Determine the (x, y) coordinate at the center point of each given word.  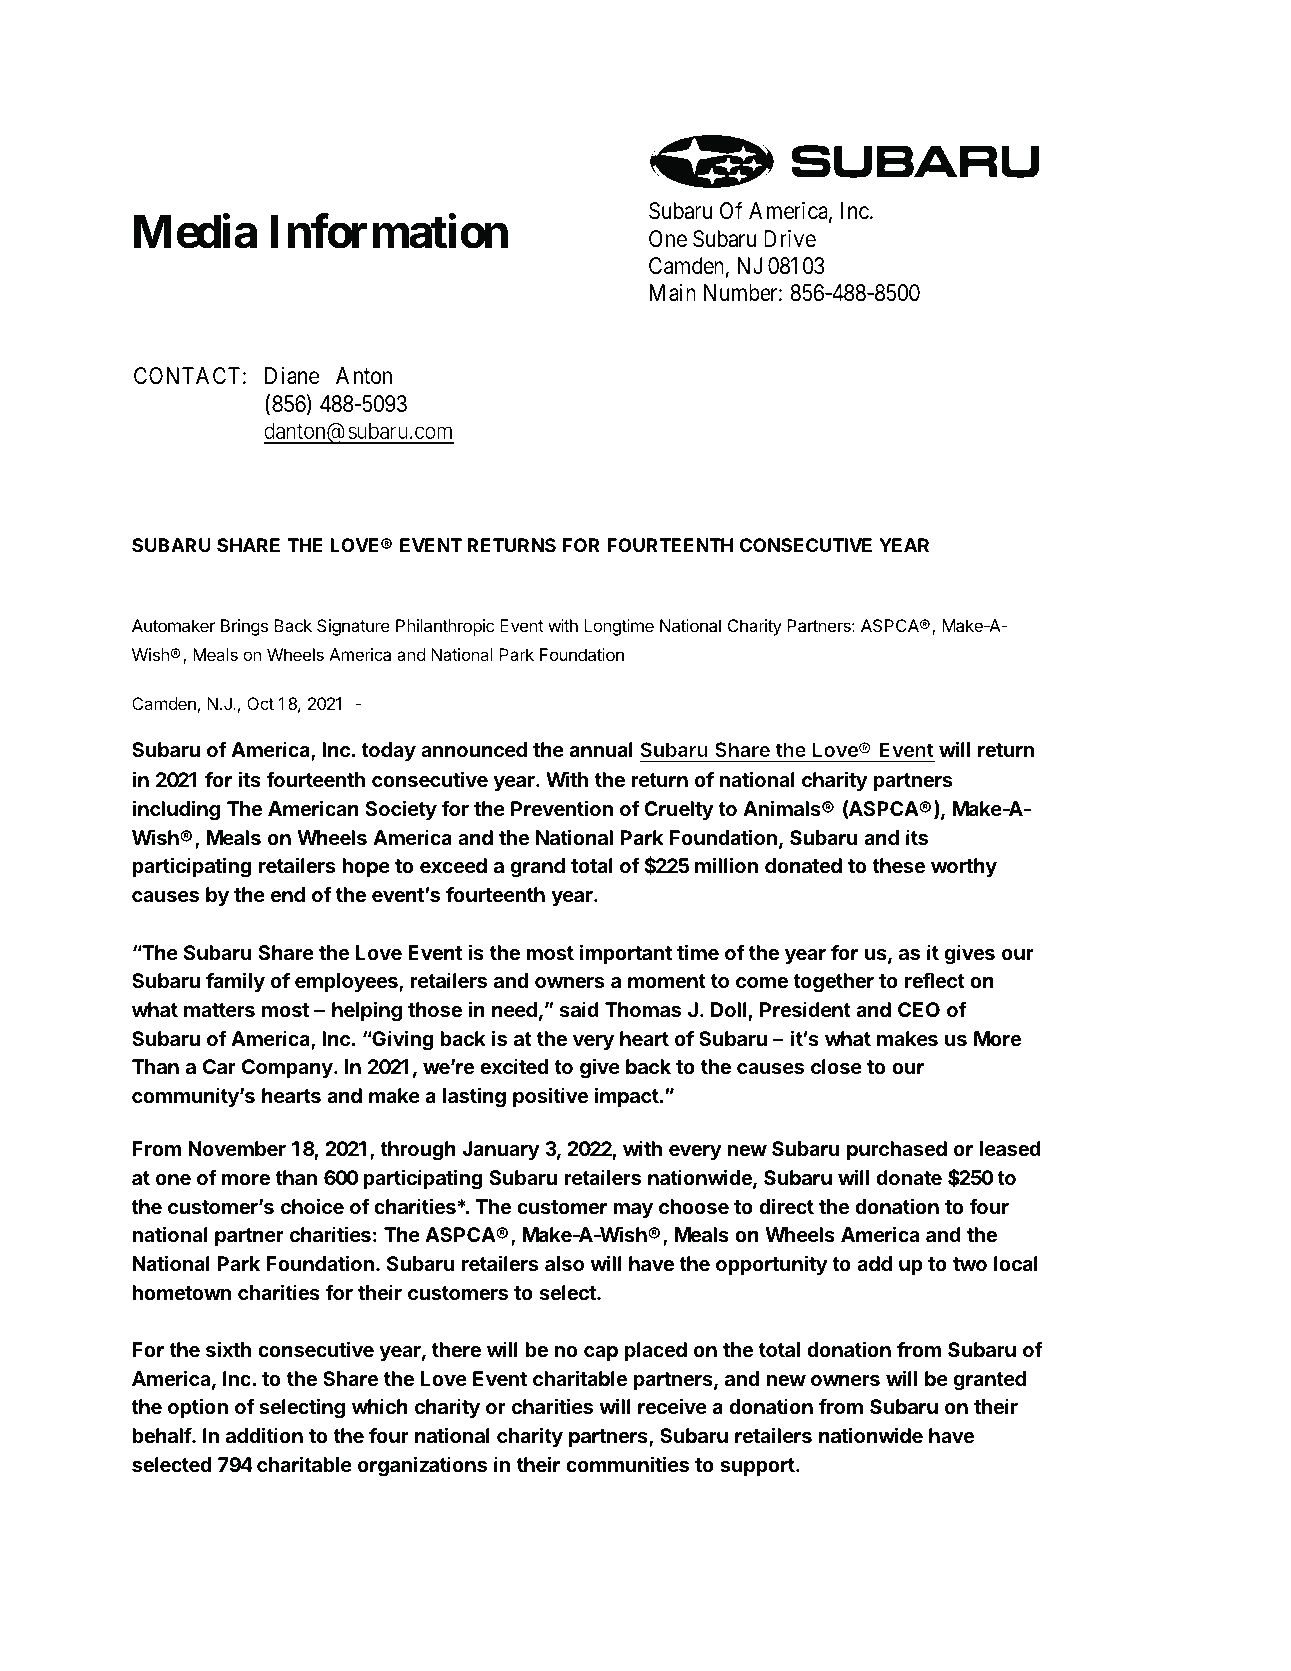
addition (264, 1435)
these (898, 865)
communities (627, 1464)
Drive (790, 239)
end (288, 894)
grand (538, 868)
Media (195, 231)
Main (672, 293)
